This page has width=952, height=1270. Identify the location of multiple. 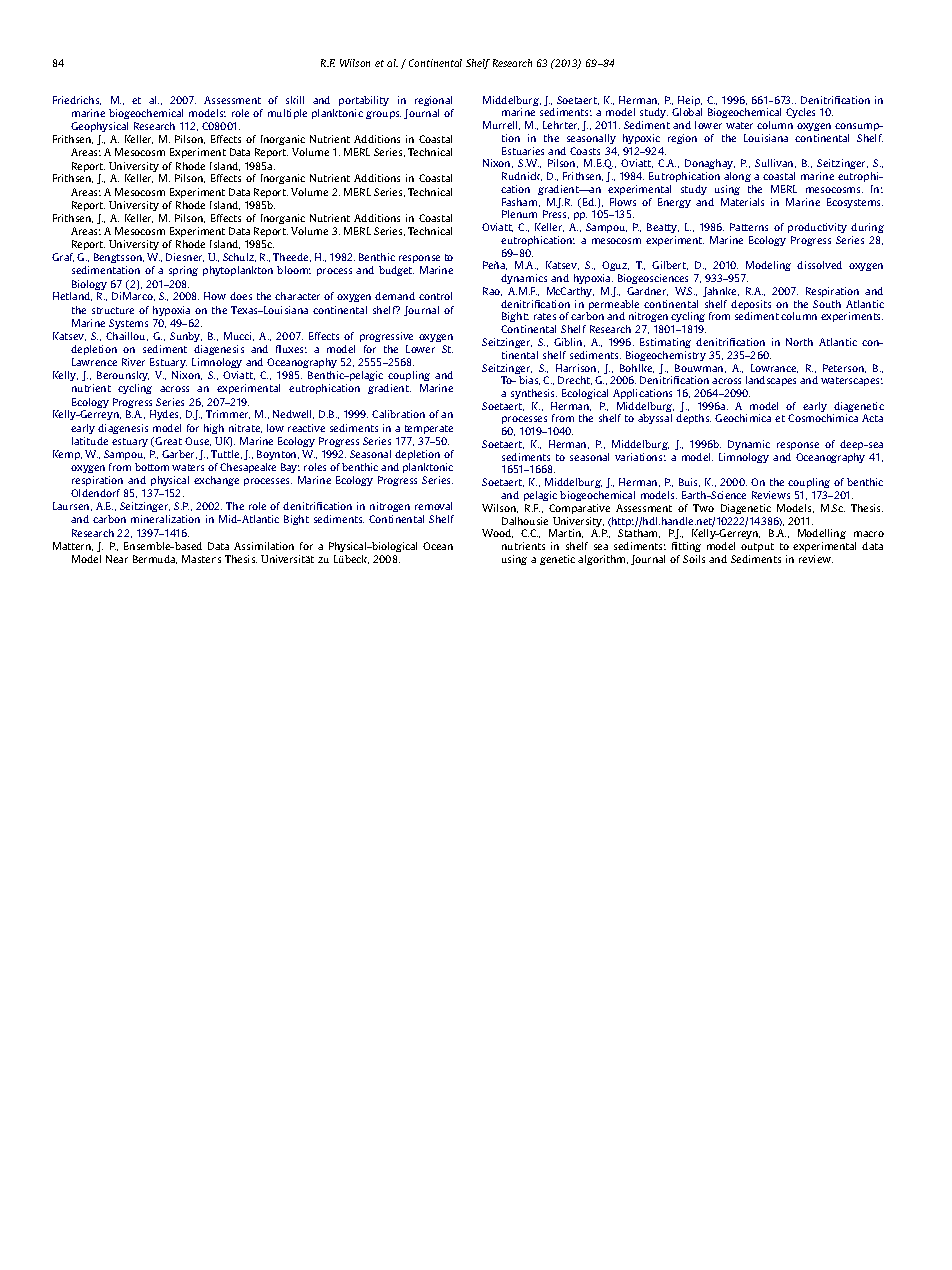
(287, 114).
